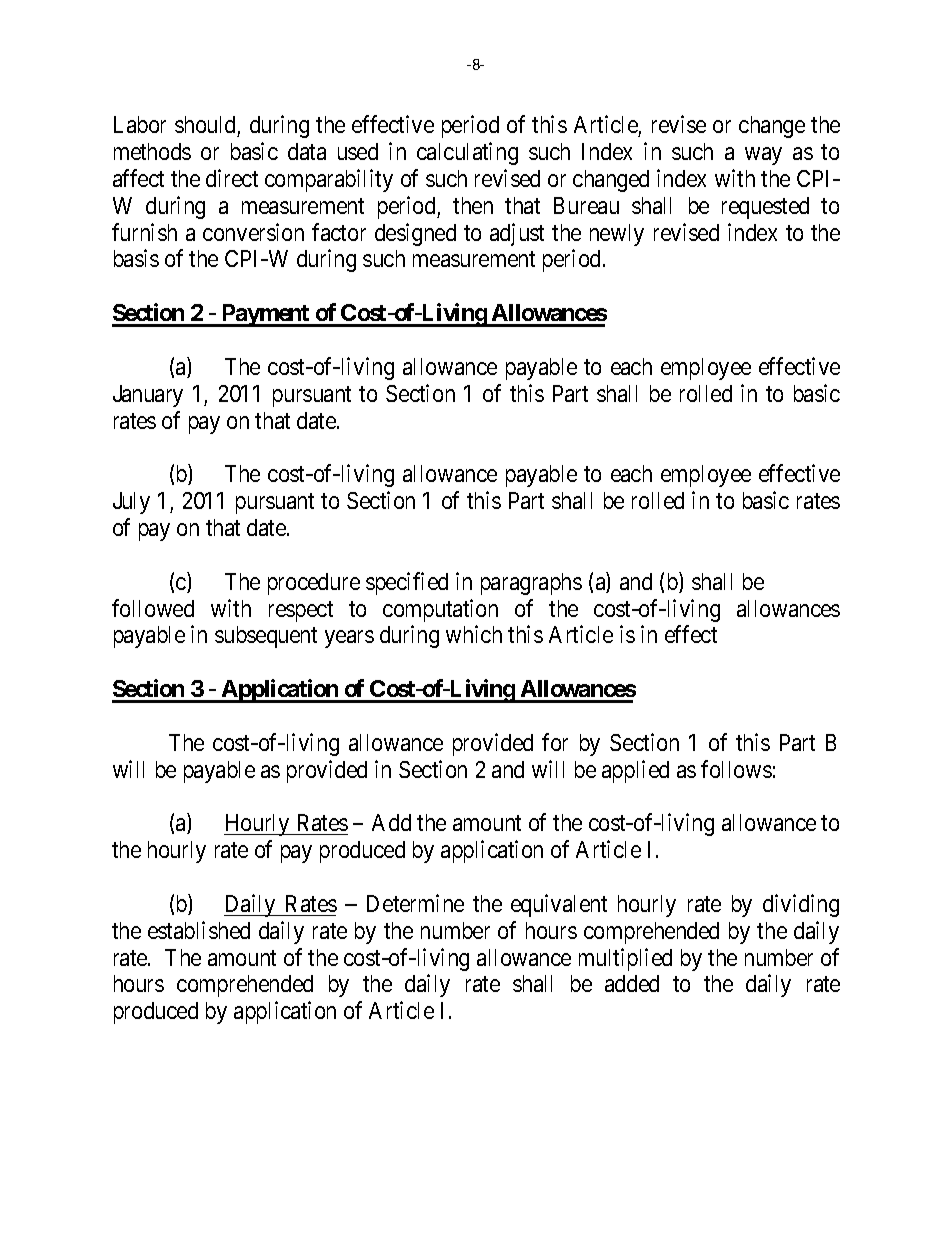  Describe the element at coordinates (763, 156) in the screenshot. I see `way` at that location.
